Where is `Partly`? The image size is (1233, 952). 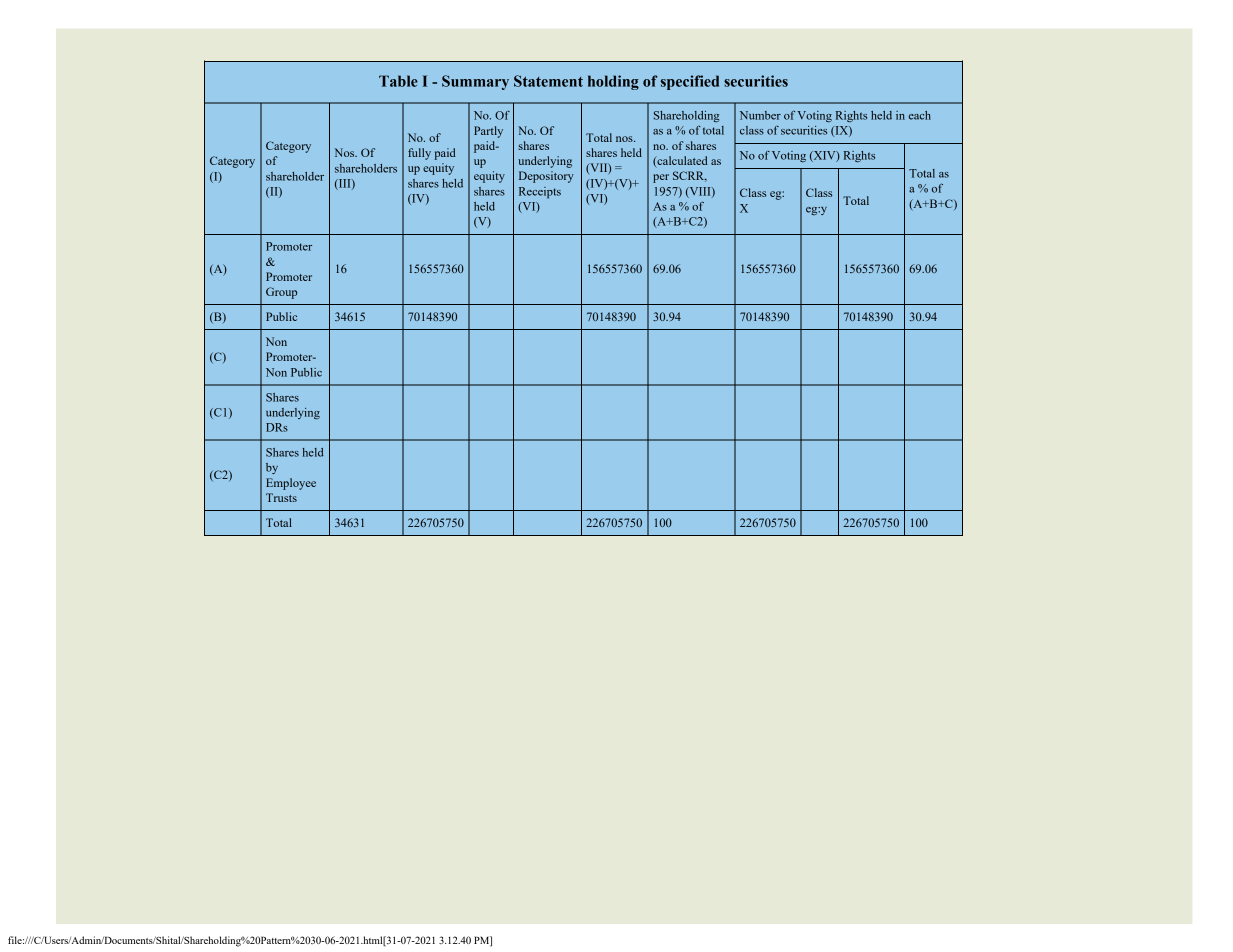 Partly is located at coordinates (488, 132).
